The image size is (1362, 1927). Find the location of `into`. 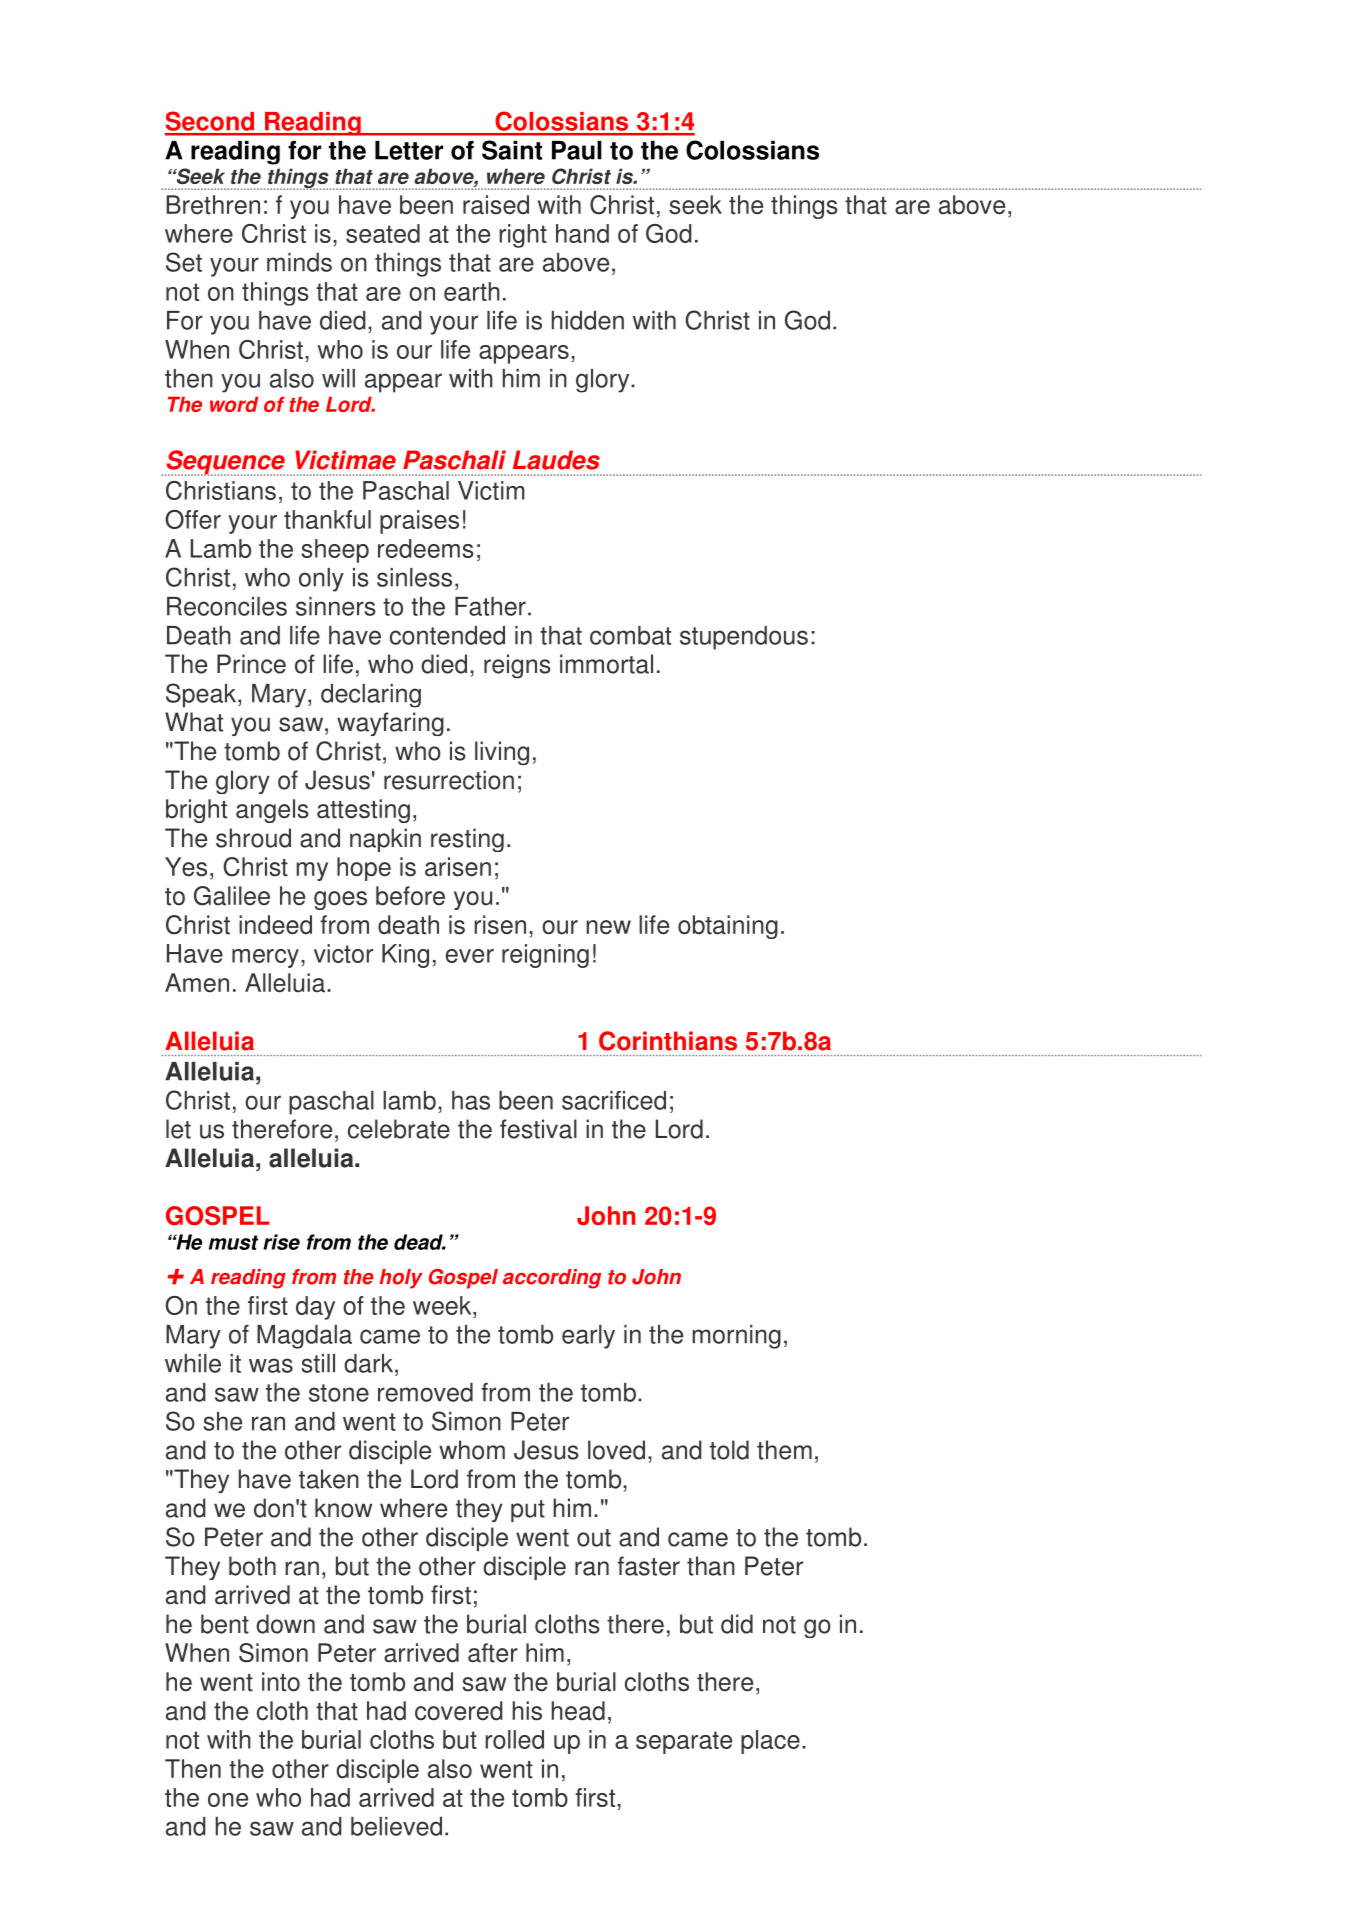

into is located at coordinates (281, 1682).
